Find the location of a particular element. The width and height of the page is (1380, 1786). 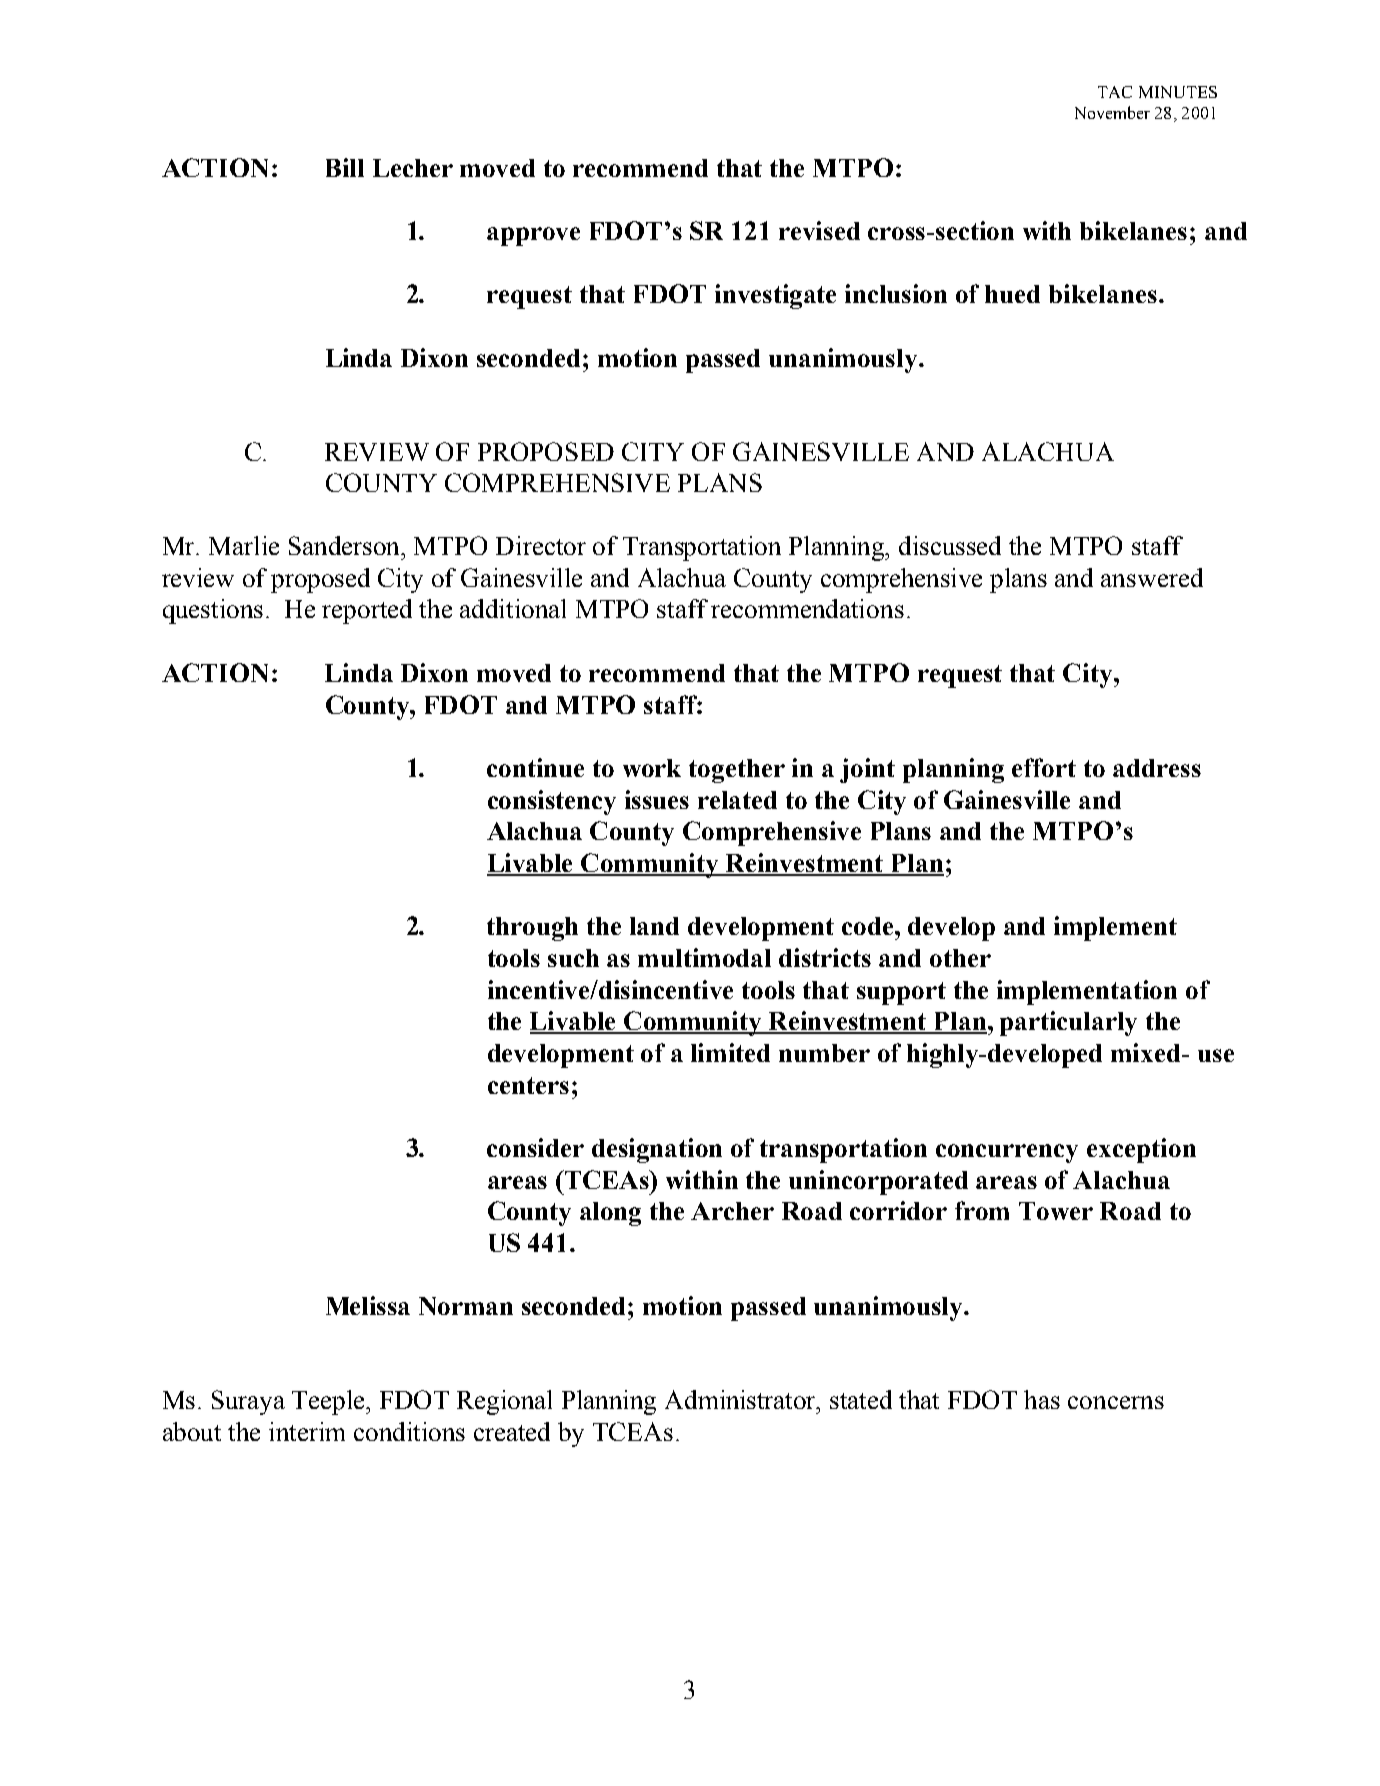

multimodal is located at coordinates (704, 957).
